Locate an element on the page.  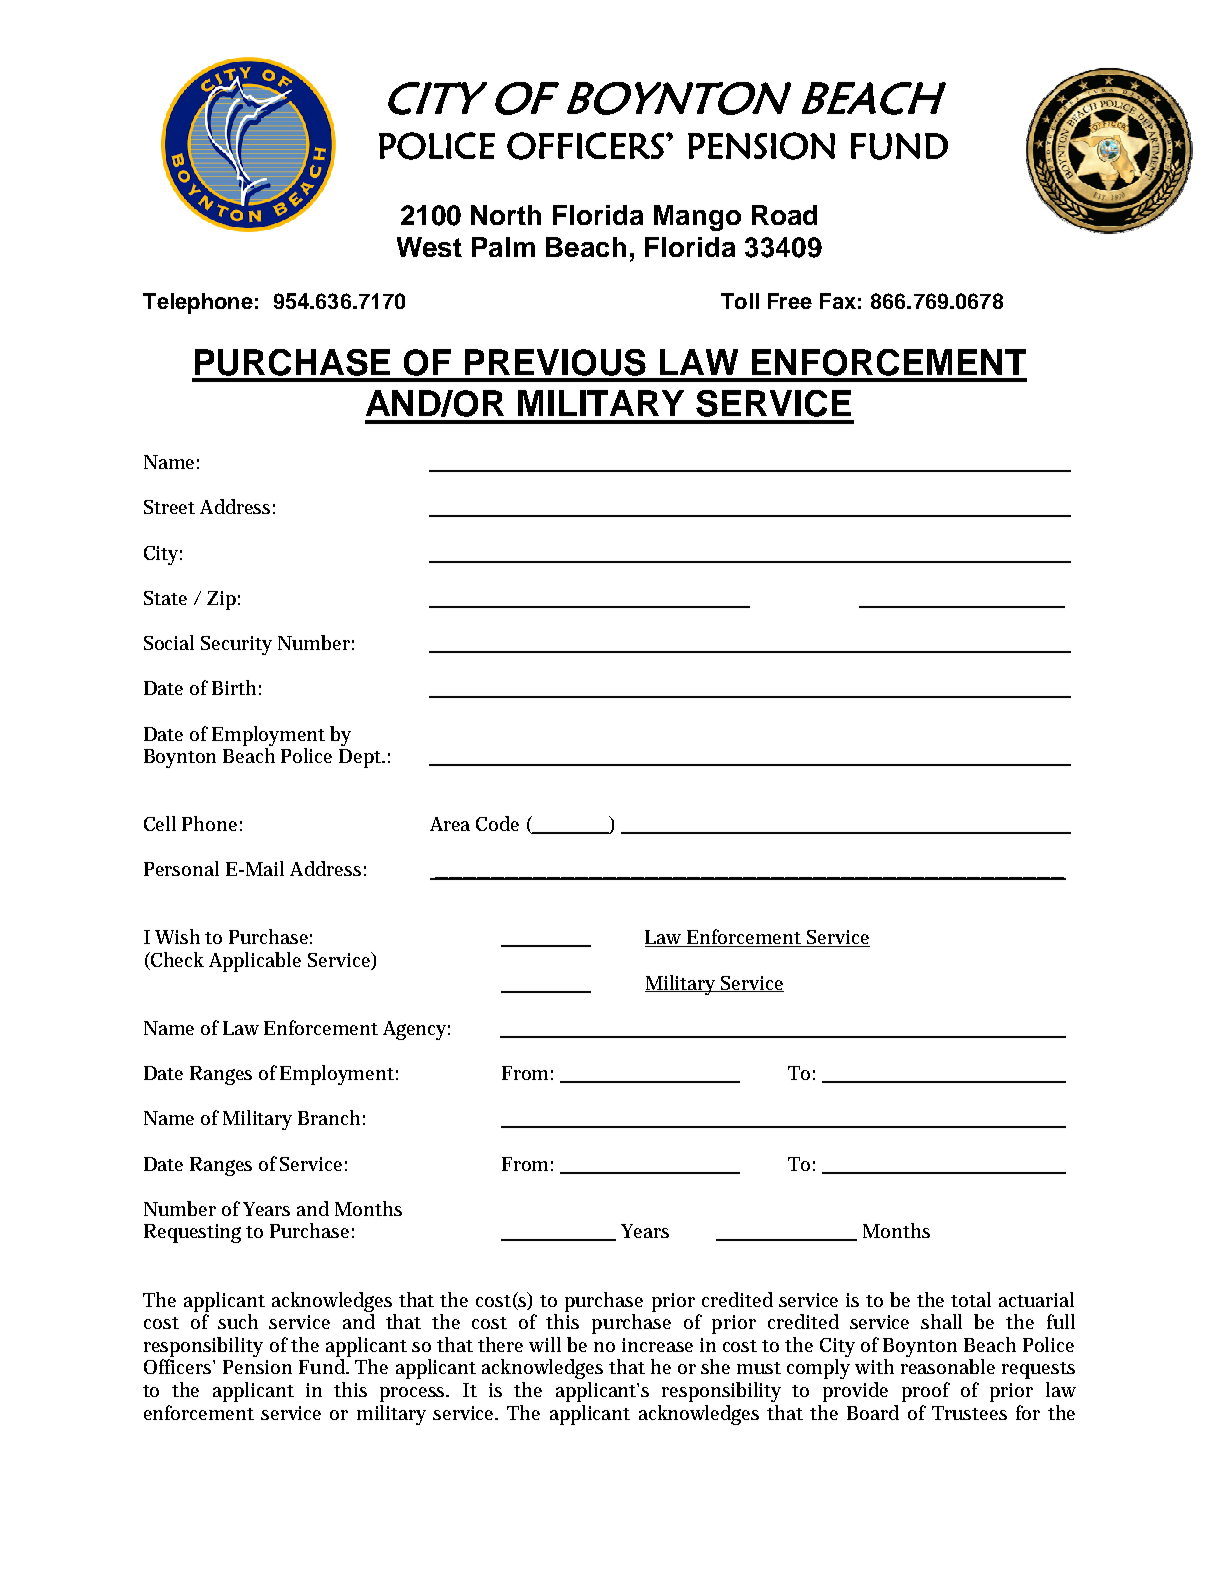
Code is located at coordinates (497, 823).
